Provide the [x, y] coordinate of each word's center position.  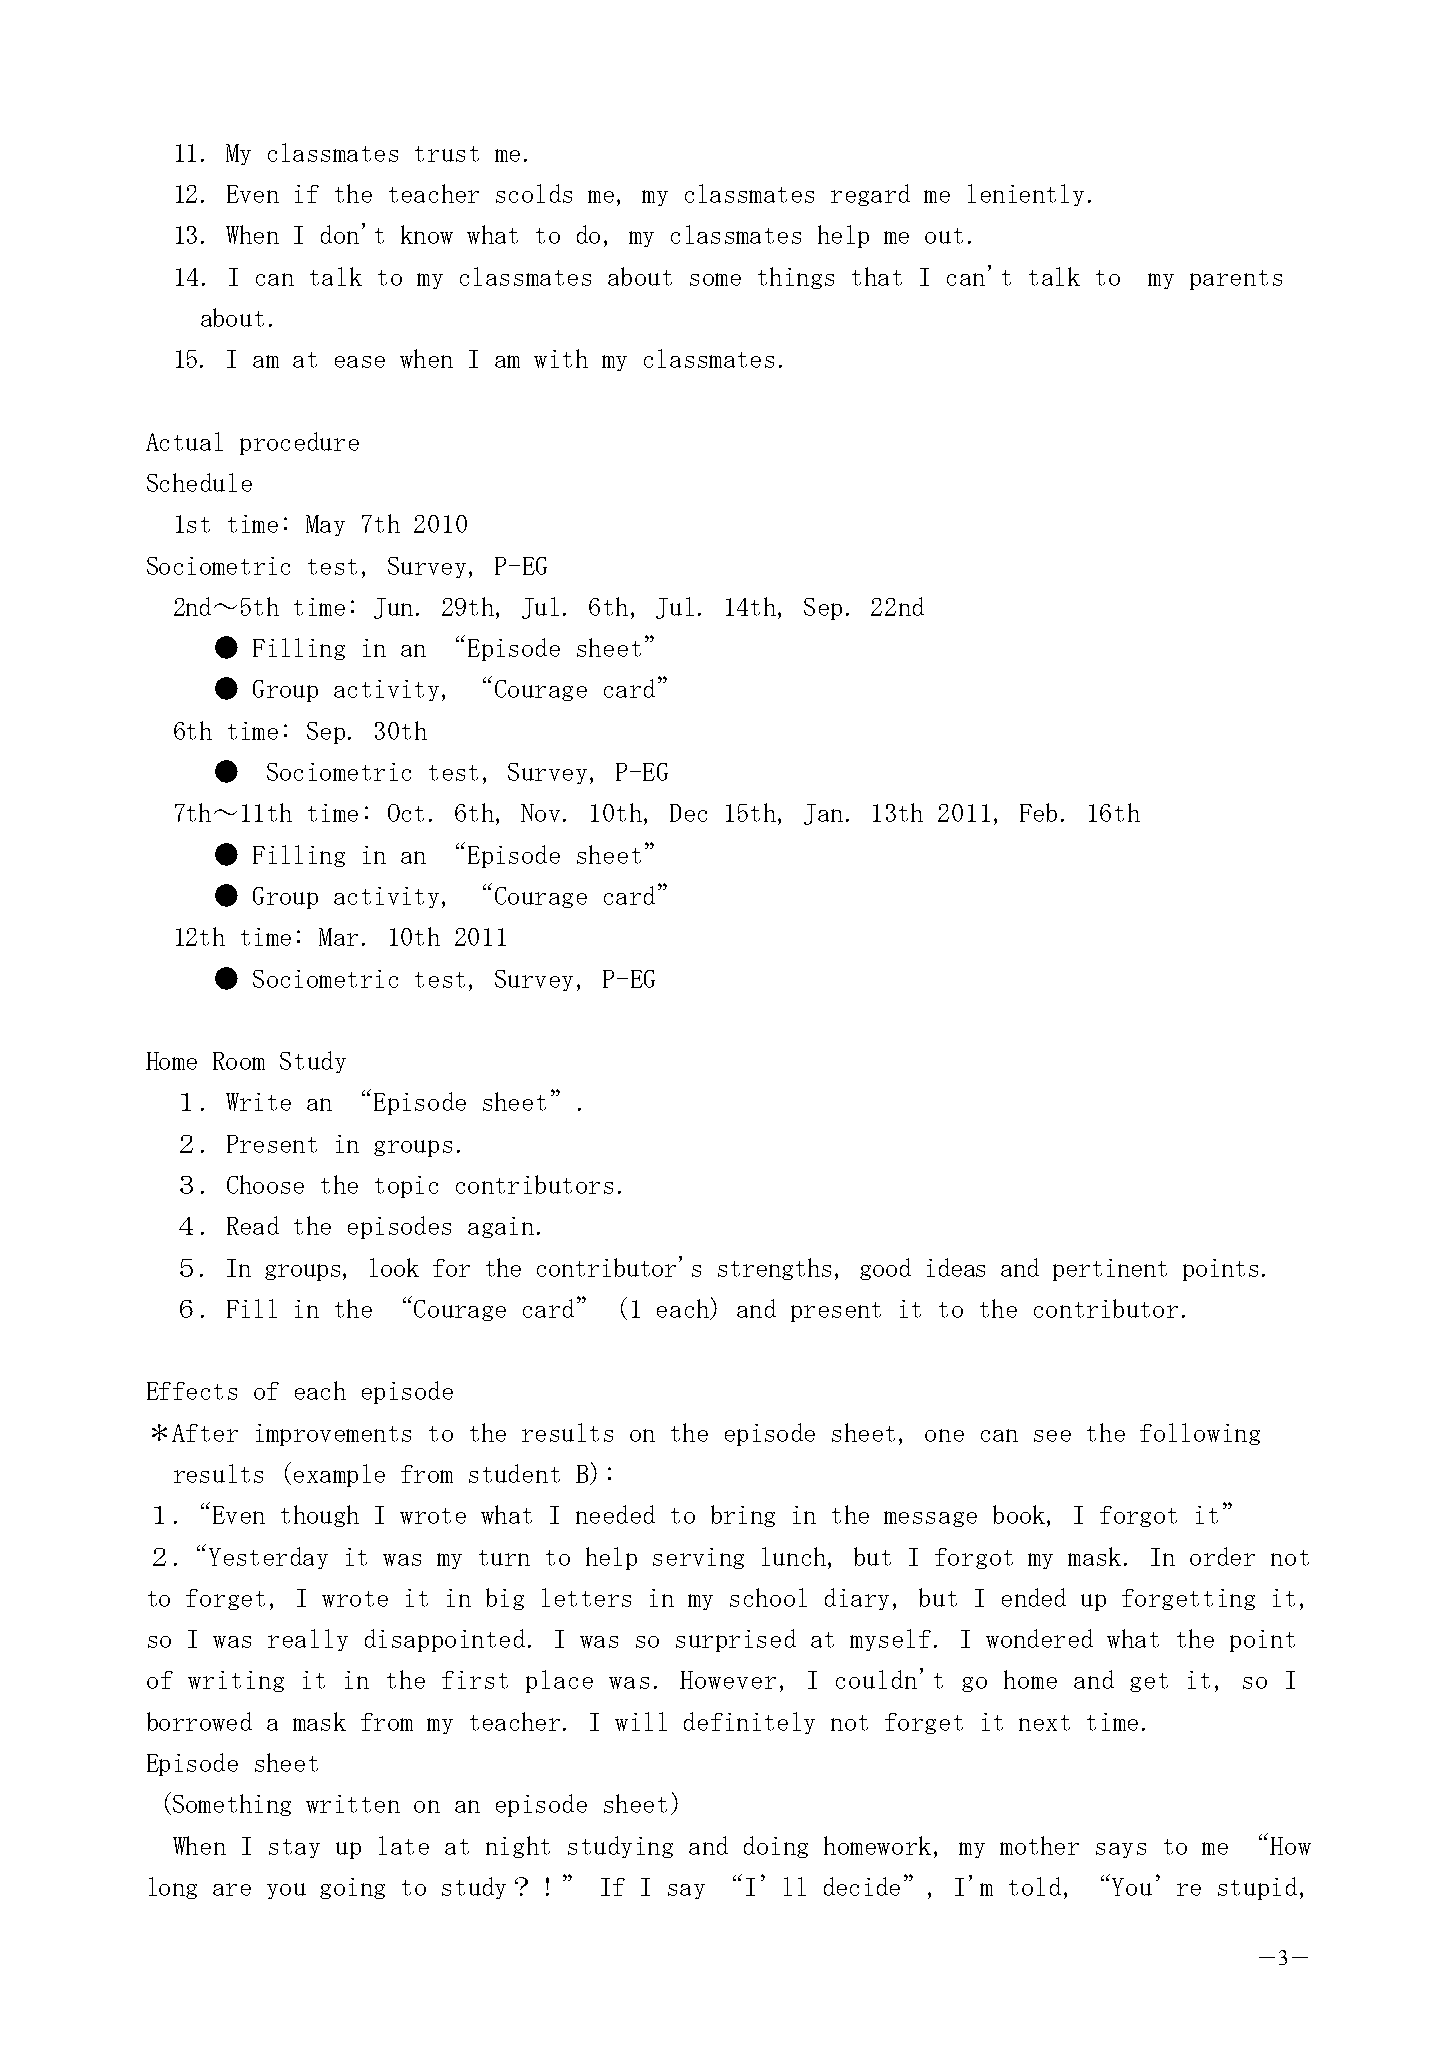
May [325, 525]
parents [1236, 280]
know [427, 234]
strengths [774, 1269]
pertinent [1110, 1270]
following [1200, 1434]
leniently [1026, 195]
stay [294, 1848]
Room [239, 1061]
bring [743, 1516]
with [561, 358]
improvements [333, 1435]
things [796, 278]
